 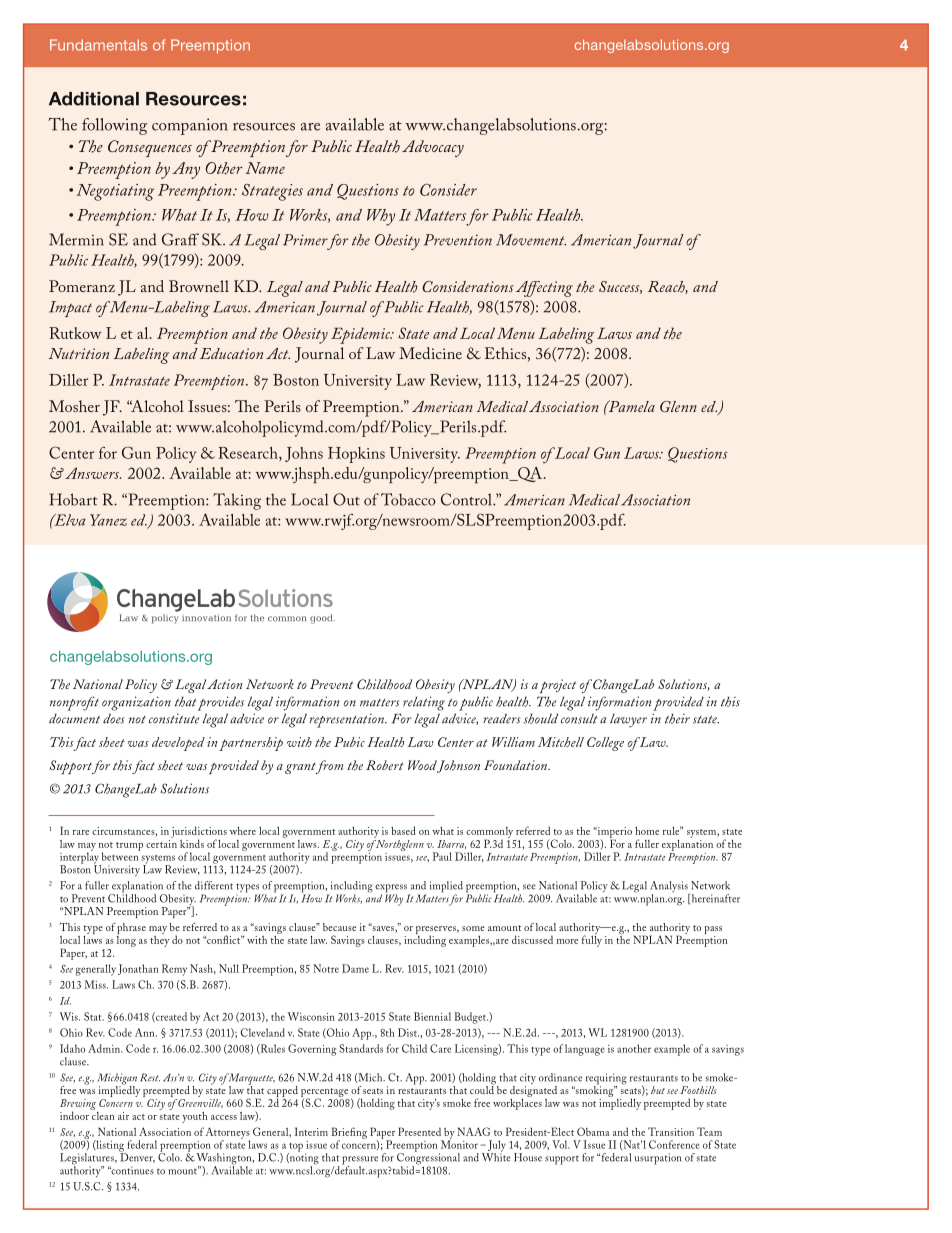 I want to click on Advocacy, so click(x=433, y=148).
